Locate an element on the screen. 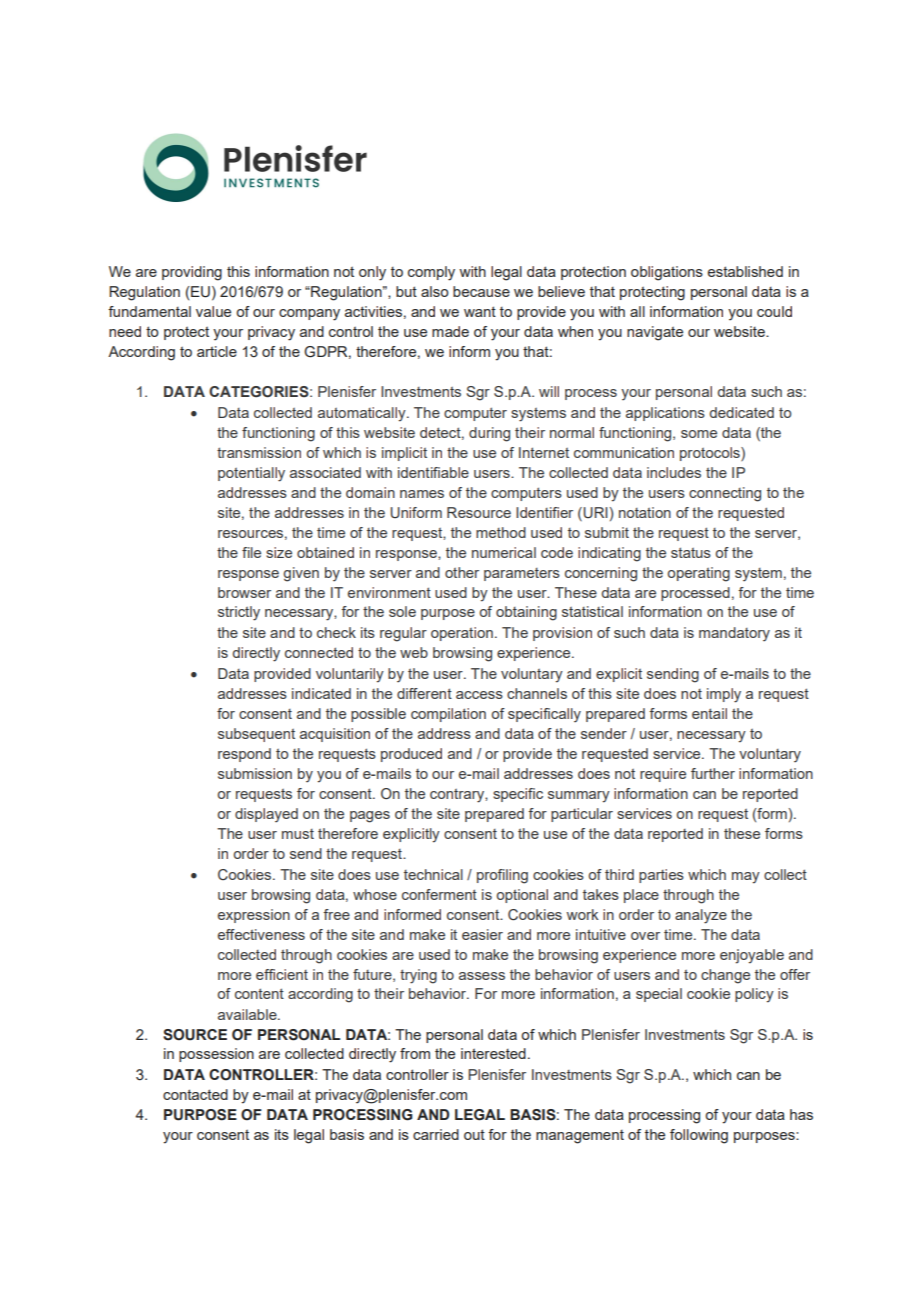  subsequent is located at coordinates (256, 735).
